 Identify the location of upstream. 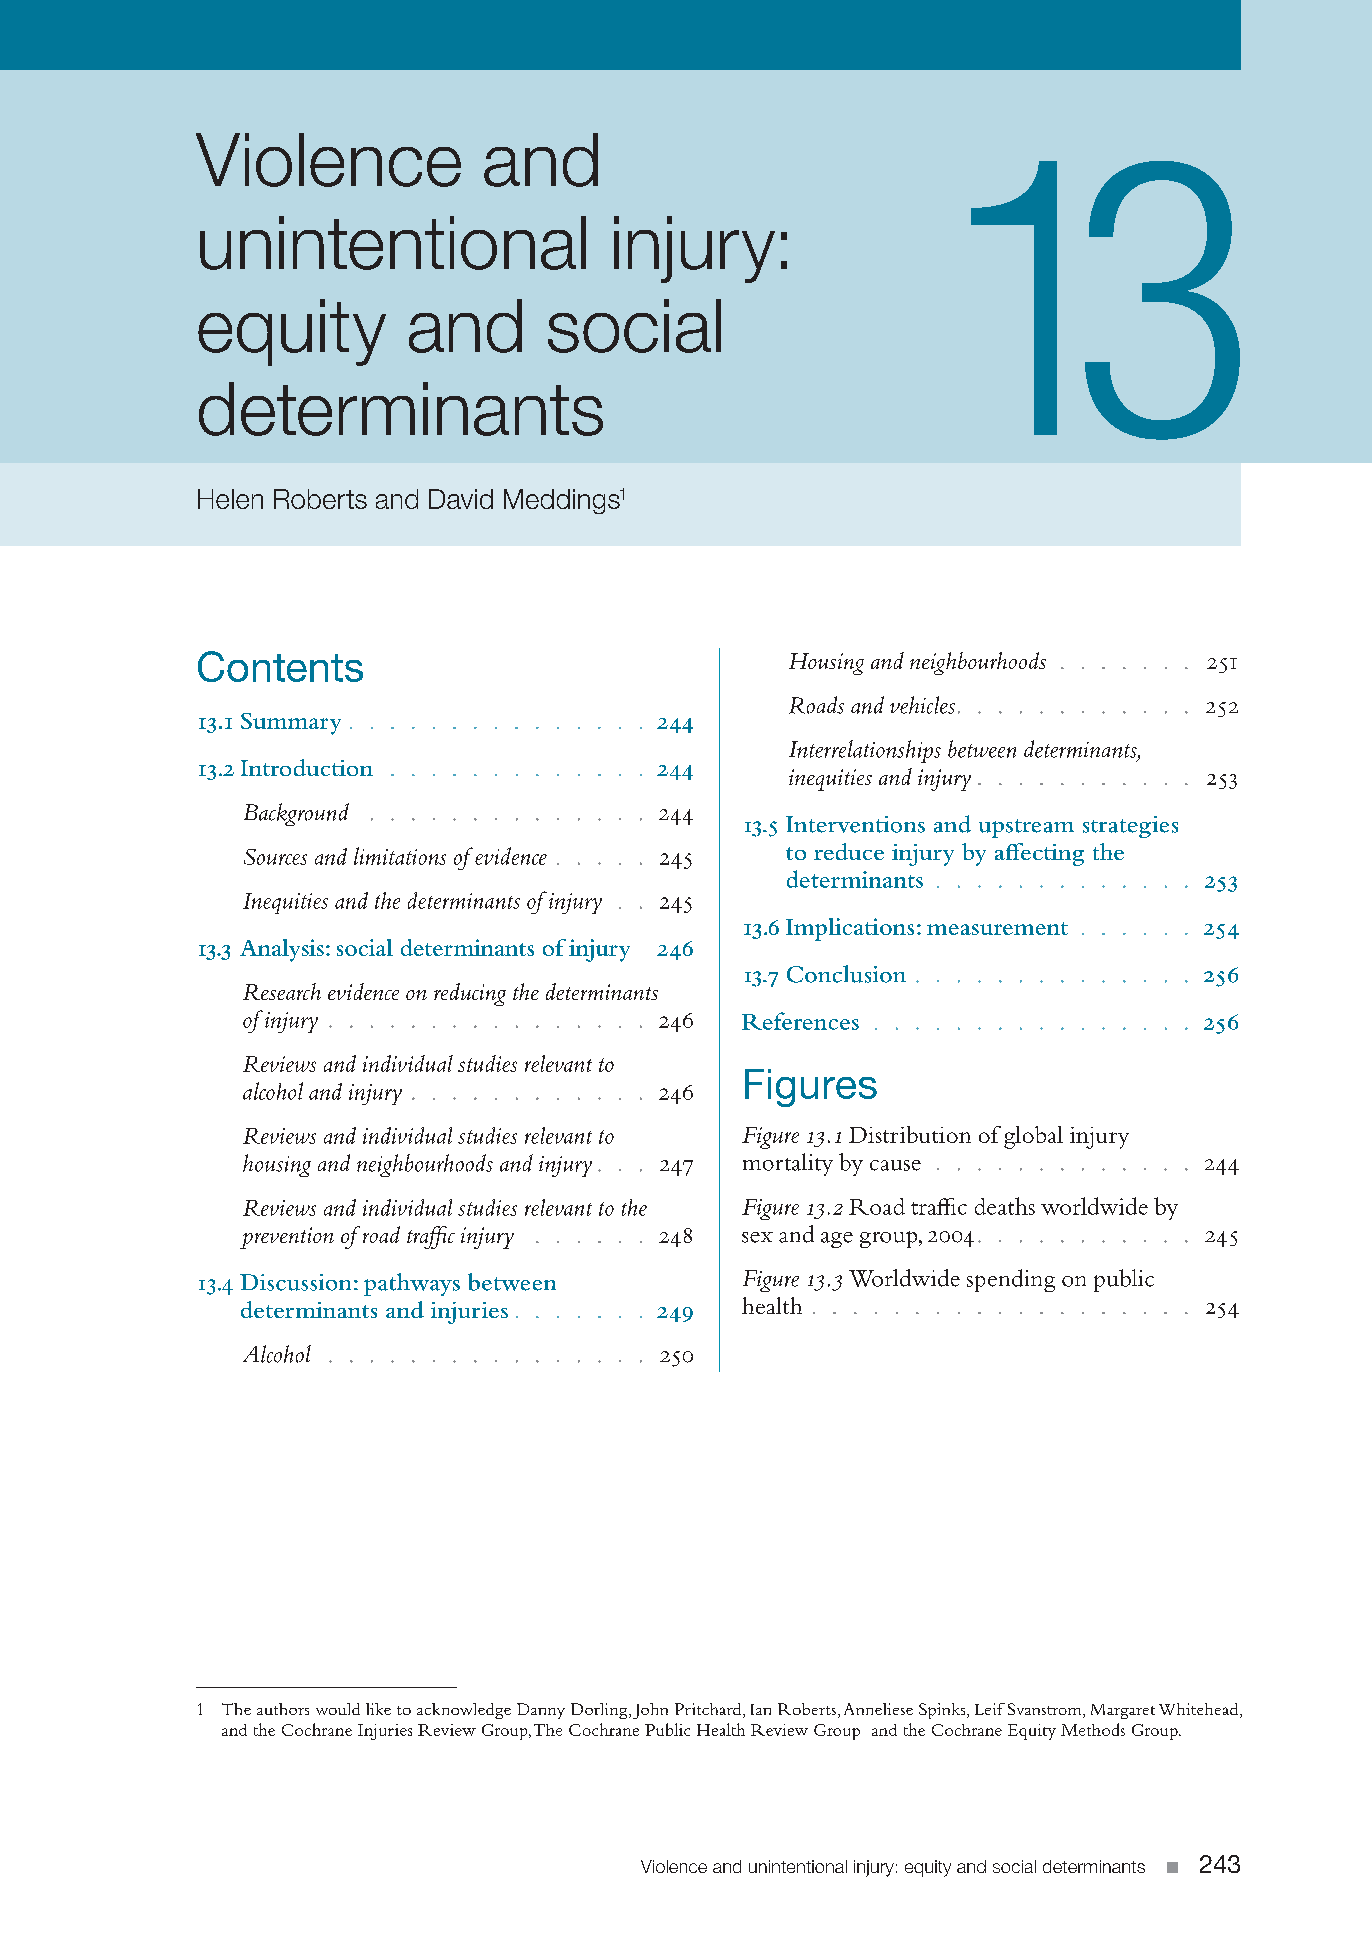
(1026, 828).
